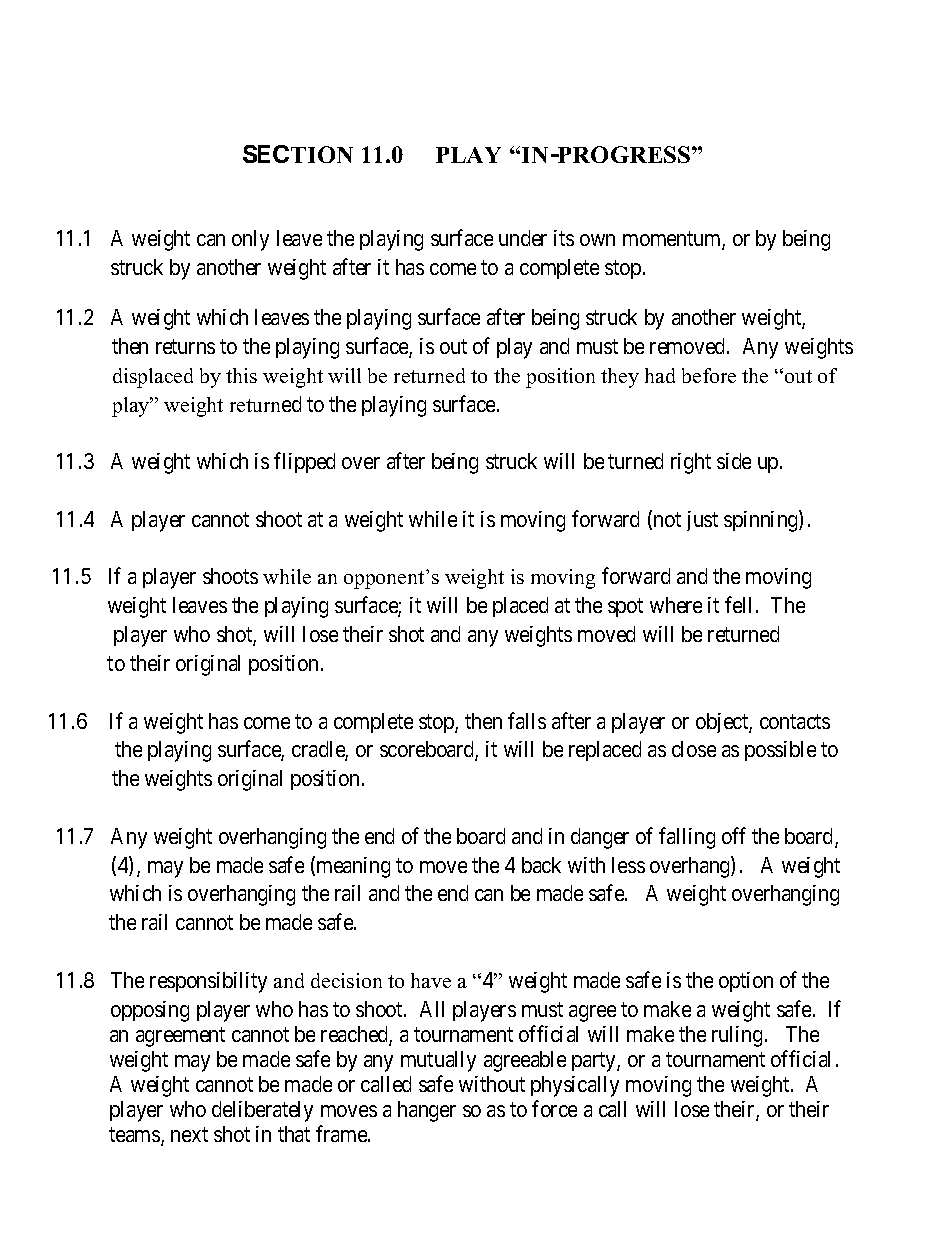 The image size is (952, 1233). Describe the element at coordinates (427, 1111) in the screenshot. I see `hanger` at that location.
